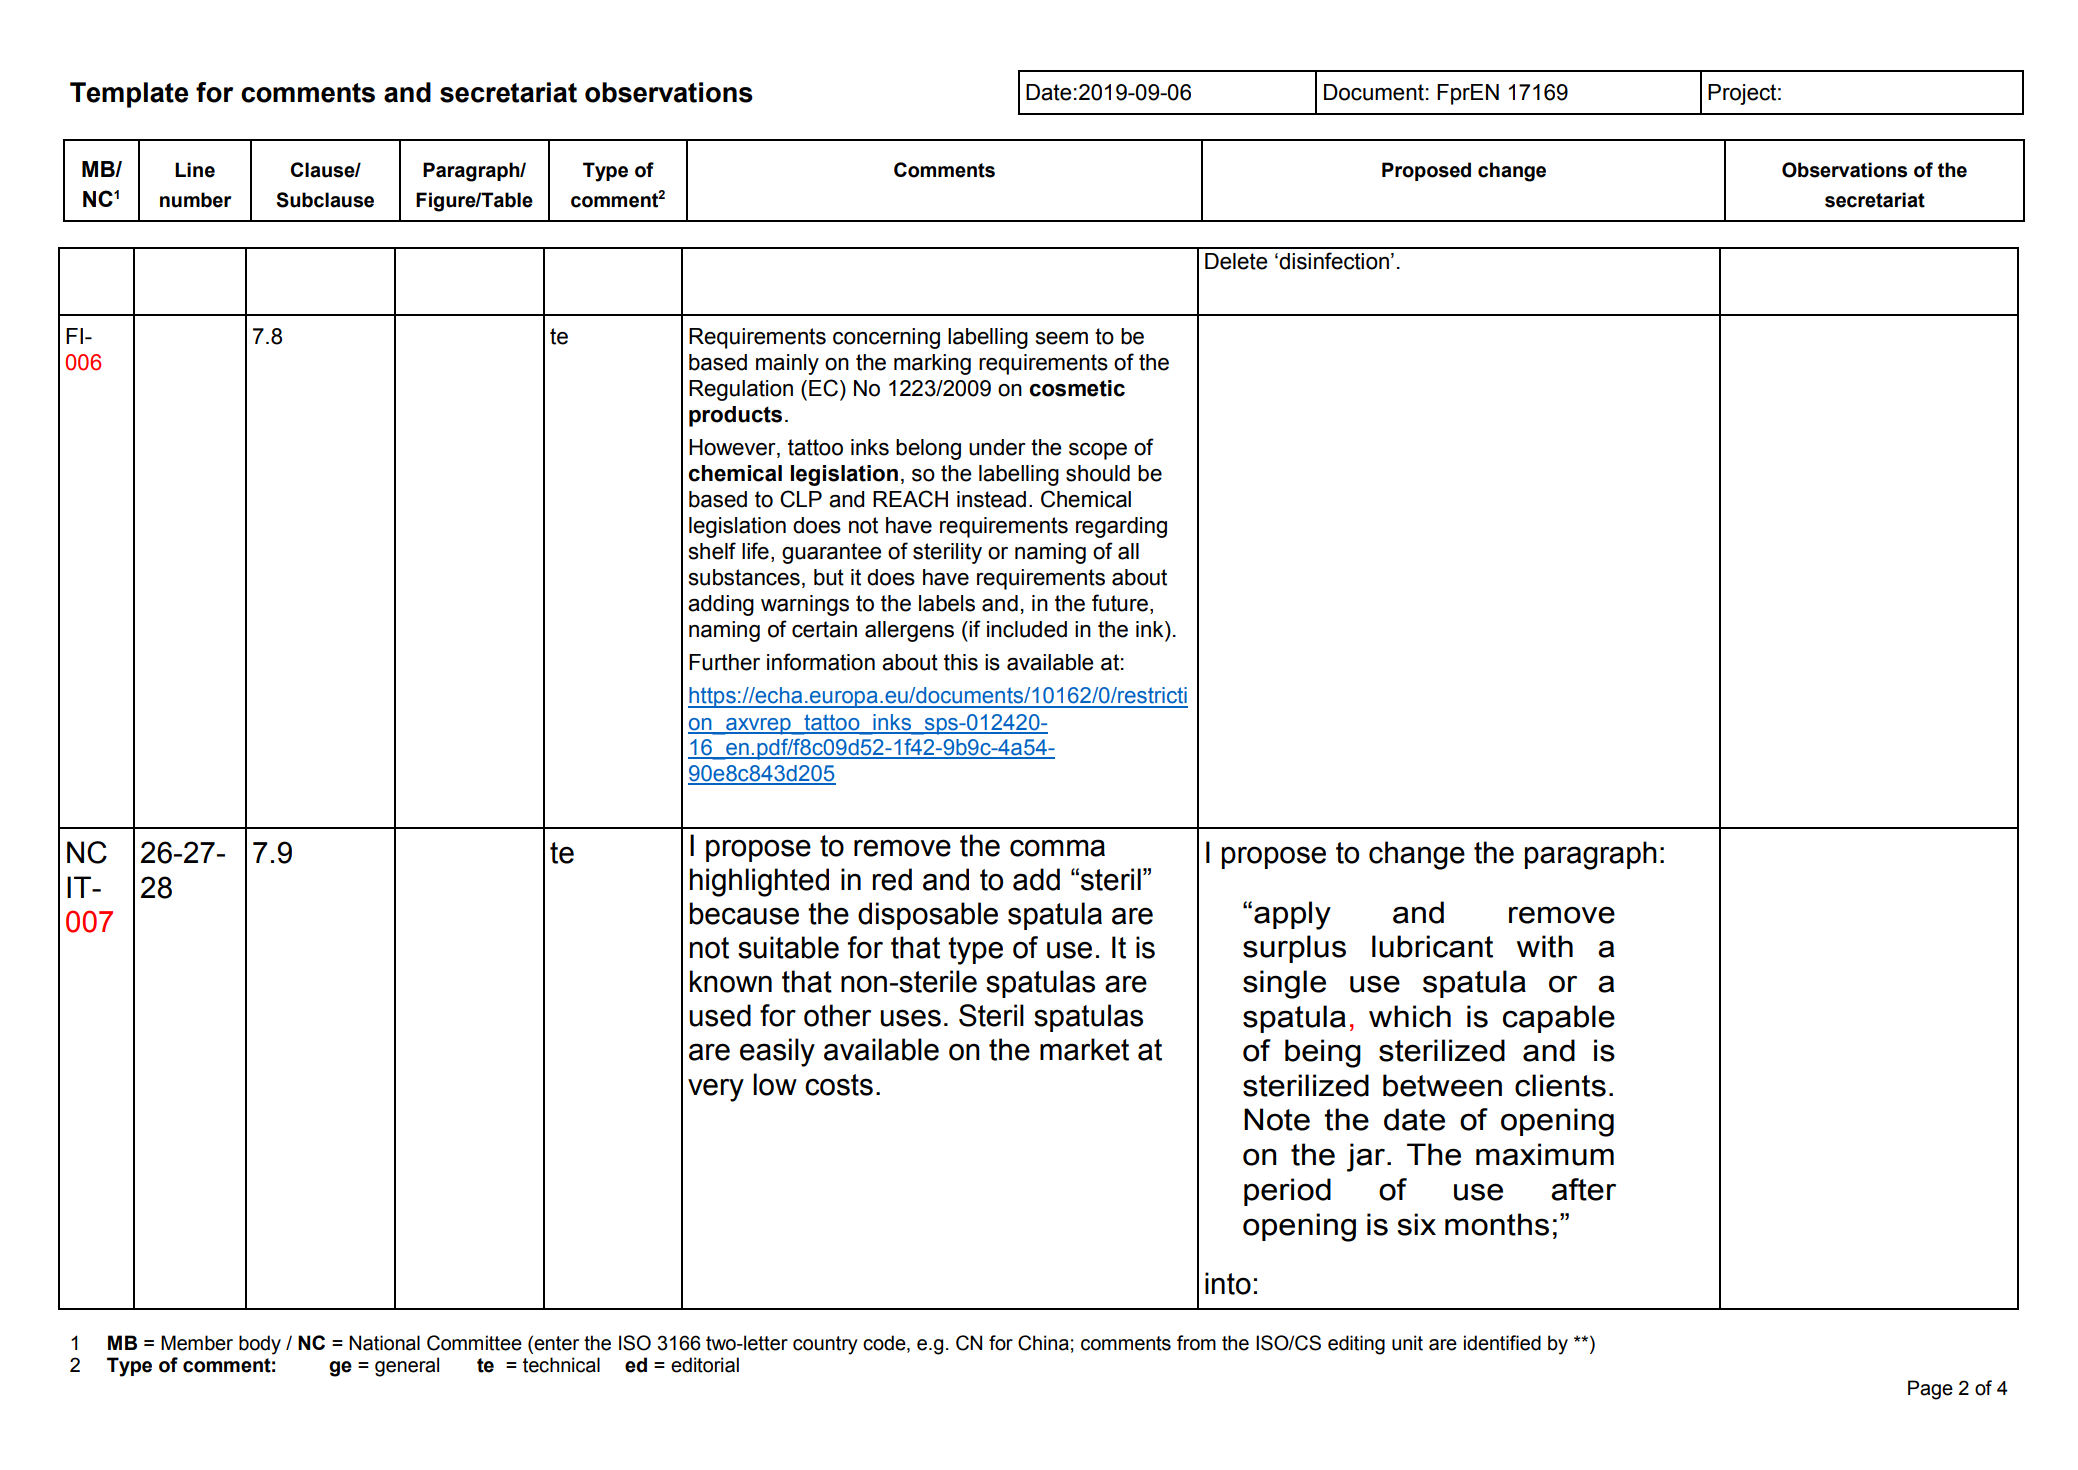  What do you see at coordinates (195, 170) in the page?
I see `Line` at bounding box center [195, 170].
